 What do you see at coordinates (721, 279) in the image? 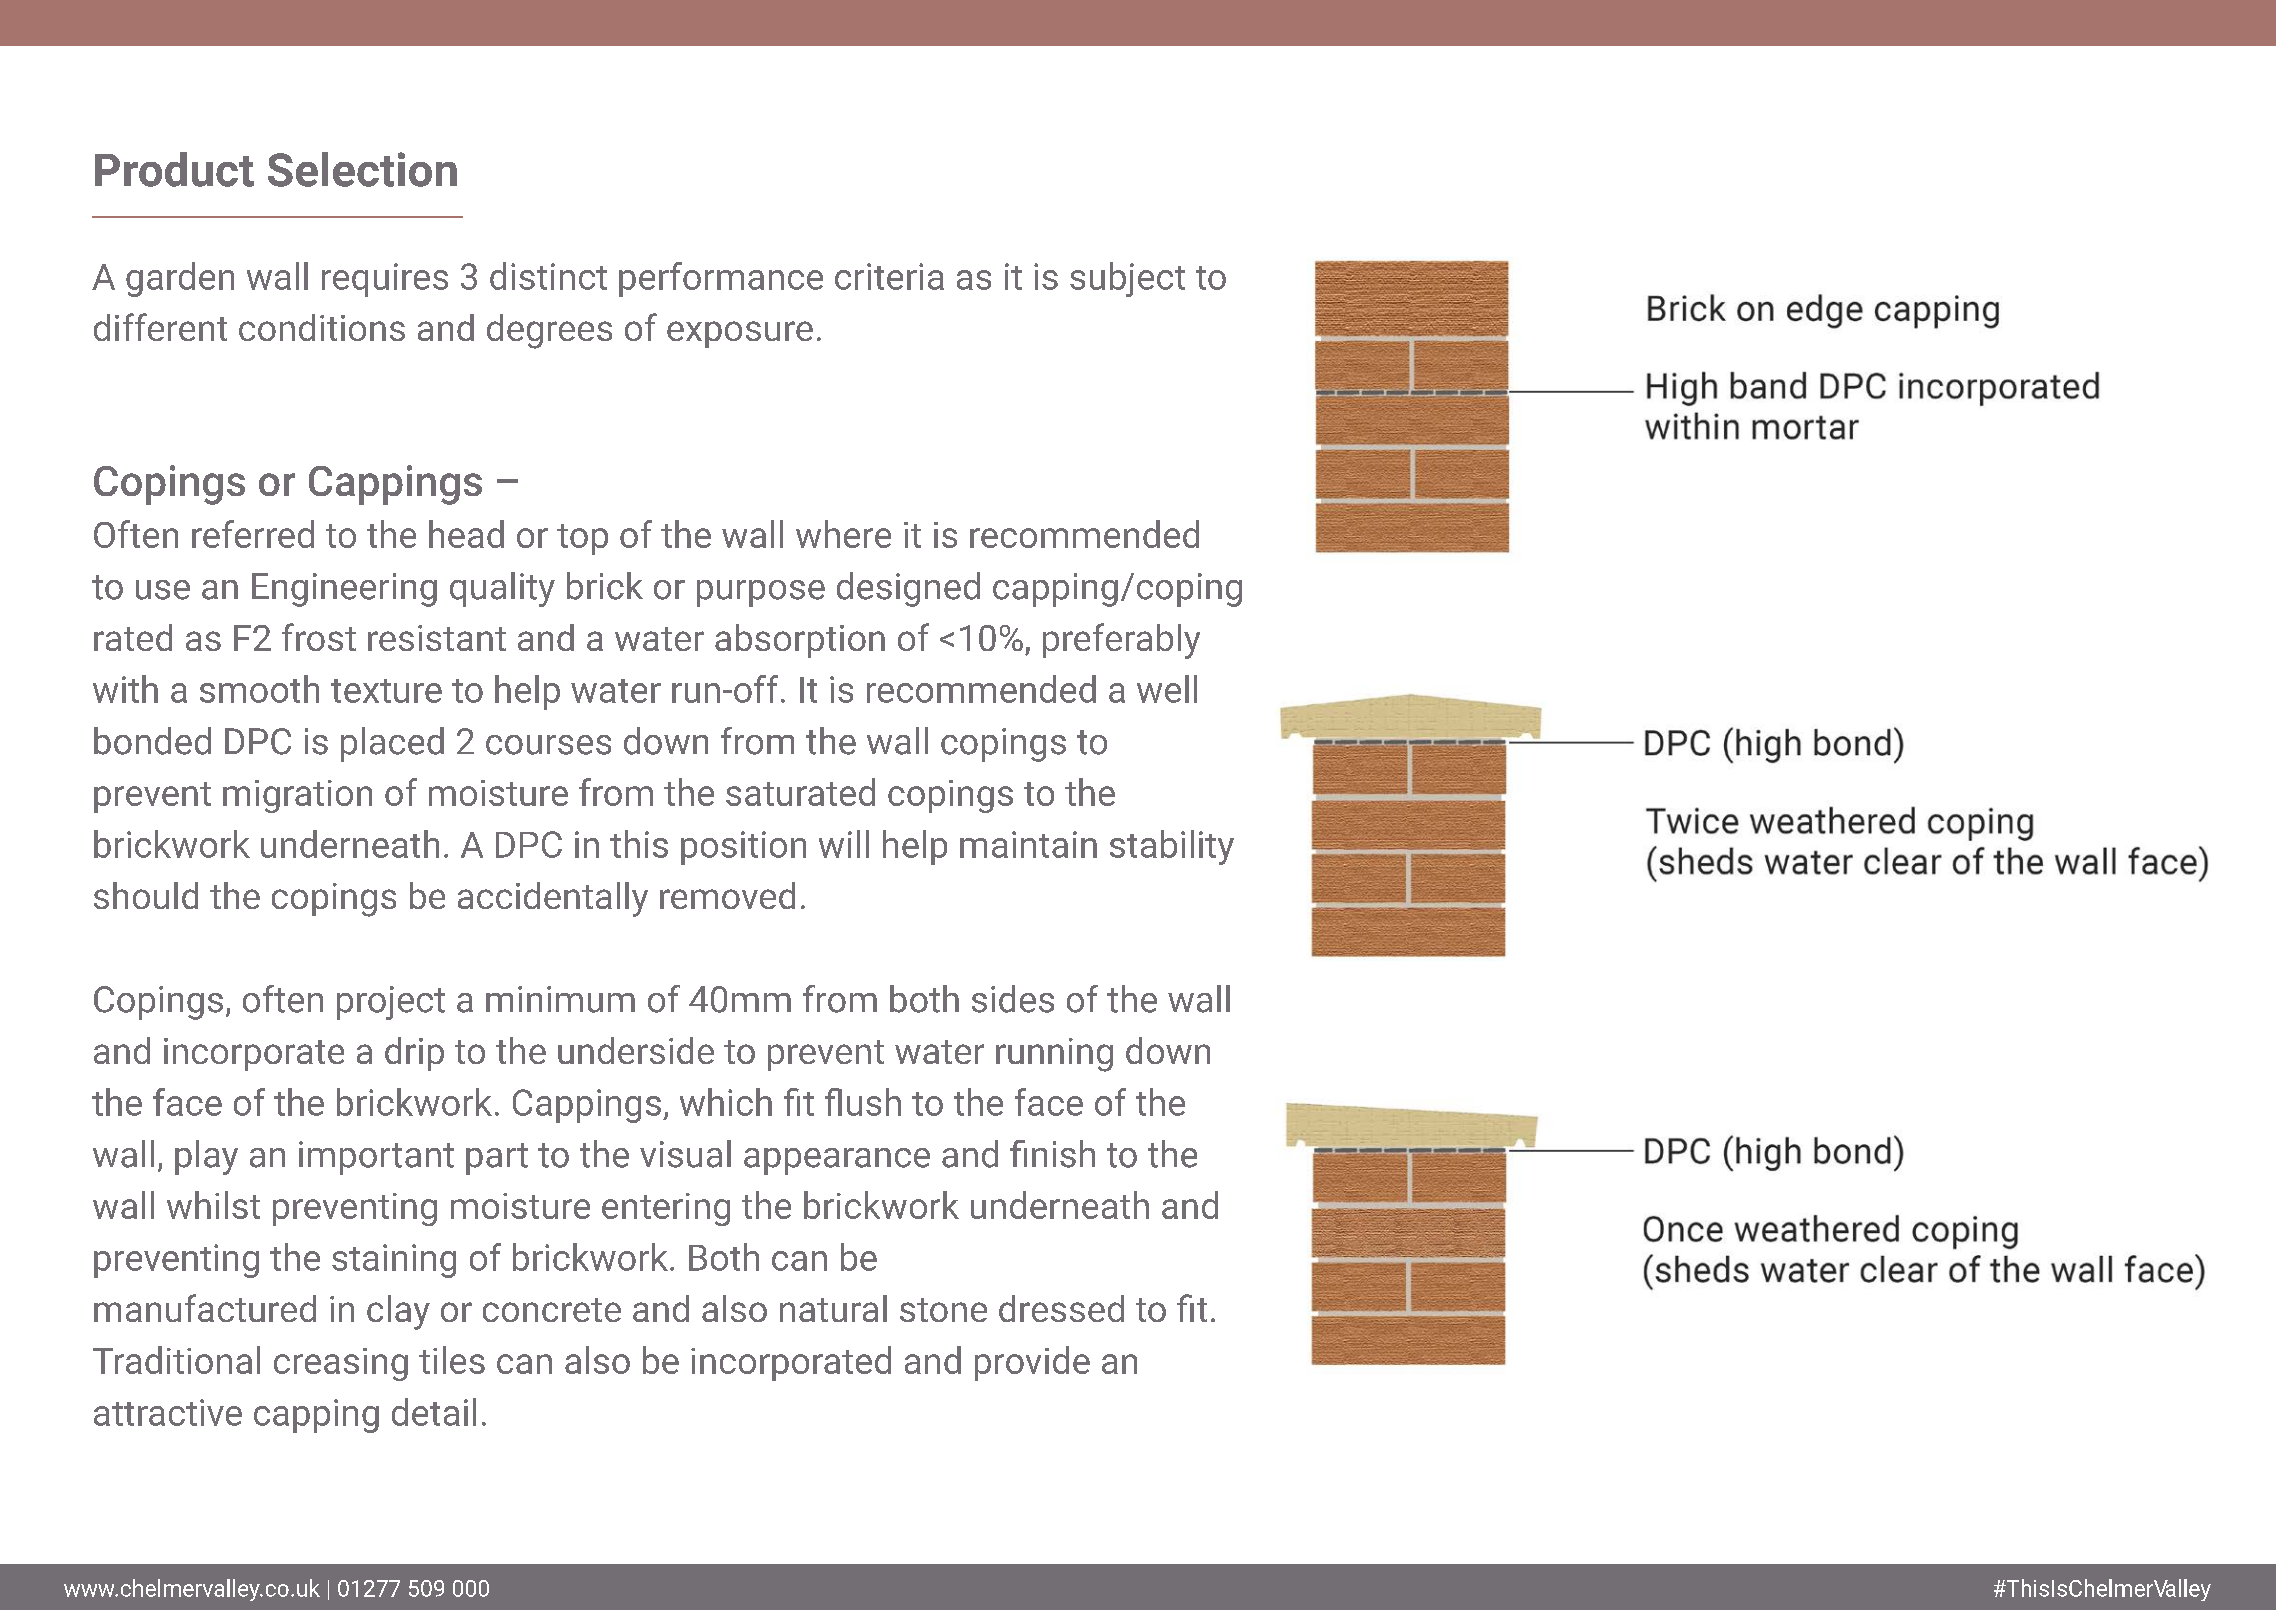
I see `performance` at bounding box center [721, 279].
